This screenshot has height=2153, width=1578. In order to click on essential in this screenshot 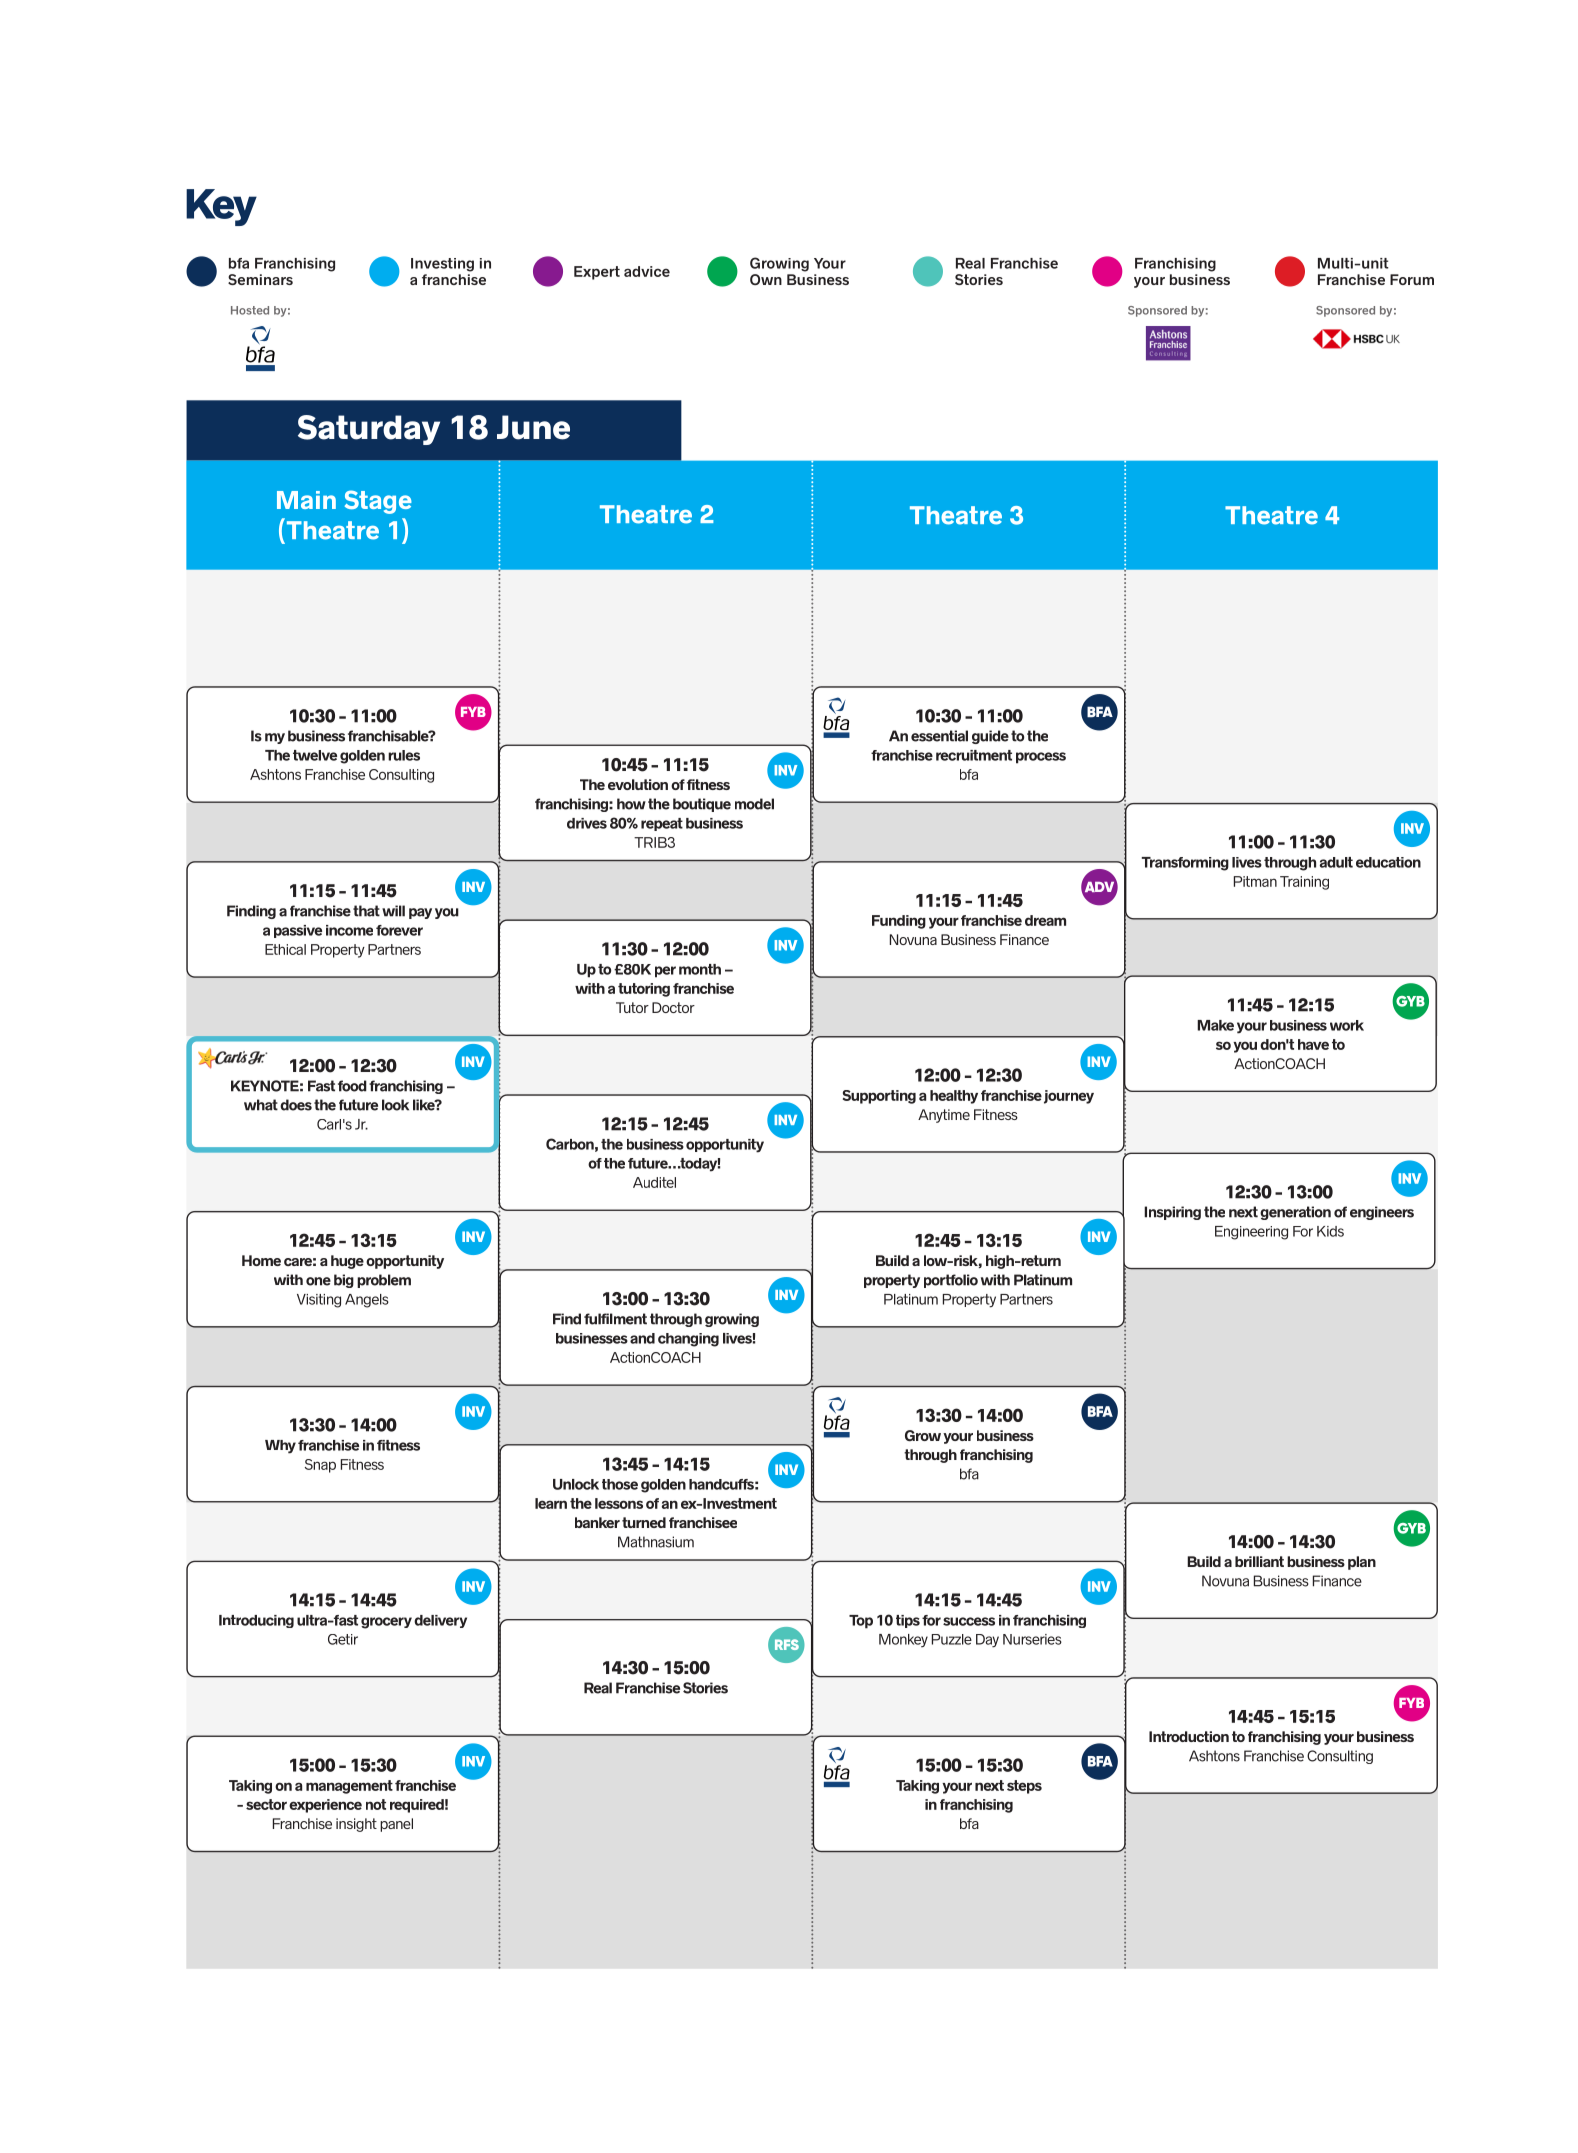, I will do `click(939, 736)`.
